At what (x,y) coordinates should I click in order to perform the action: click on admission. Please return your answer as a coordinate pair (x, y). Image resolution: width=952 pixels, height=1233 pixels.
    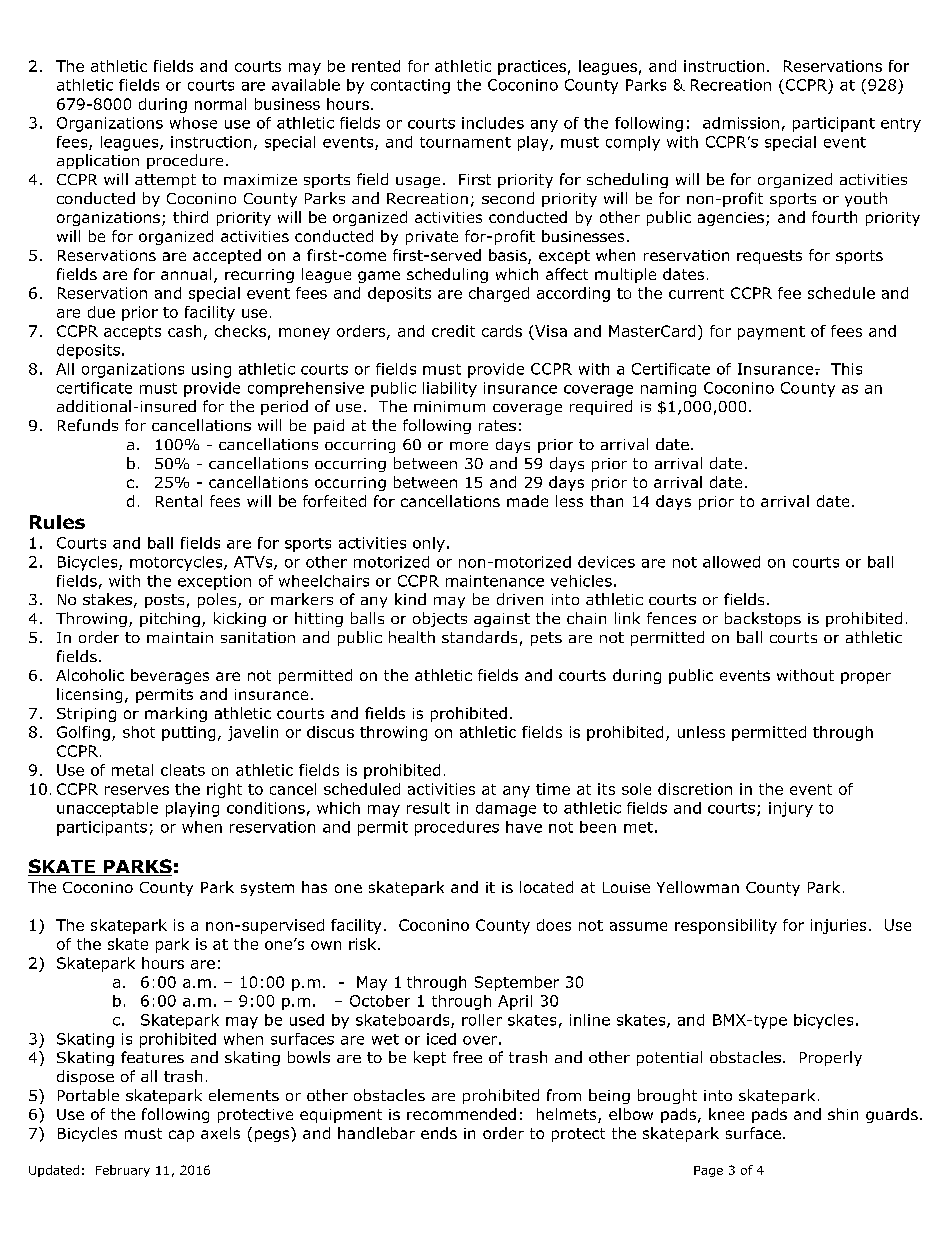
    Looking at the image, I should click on (741, 123).
